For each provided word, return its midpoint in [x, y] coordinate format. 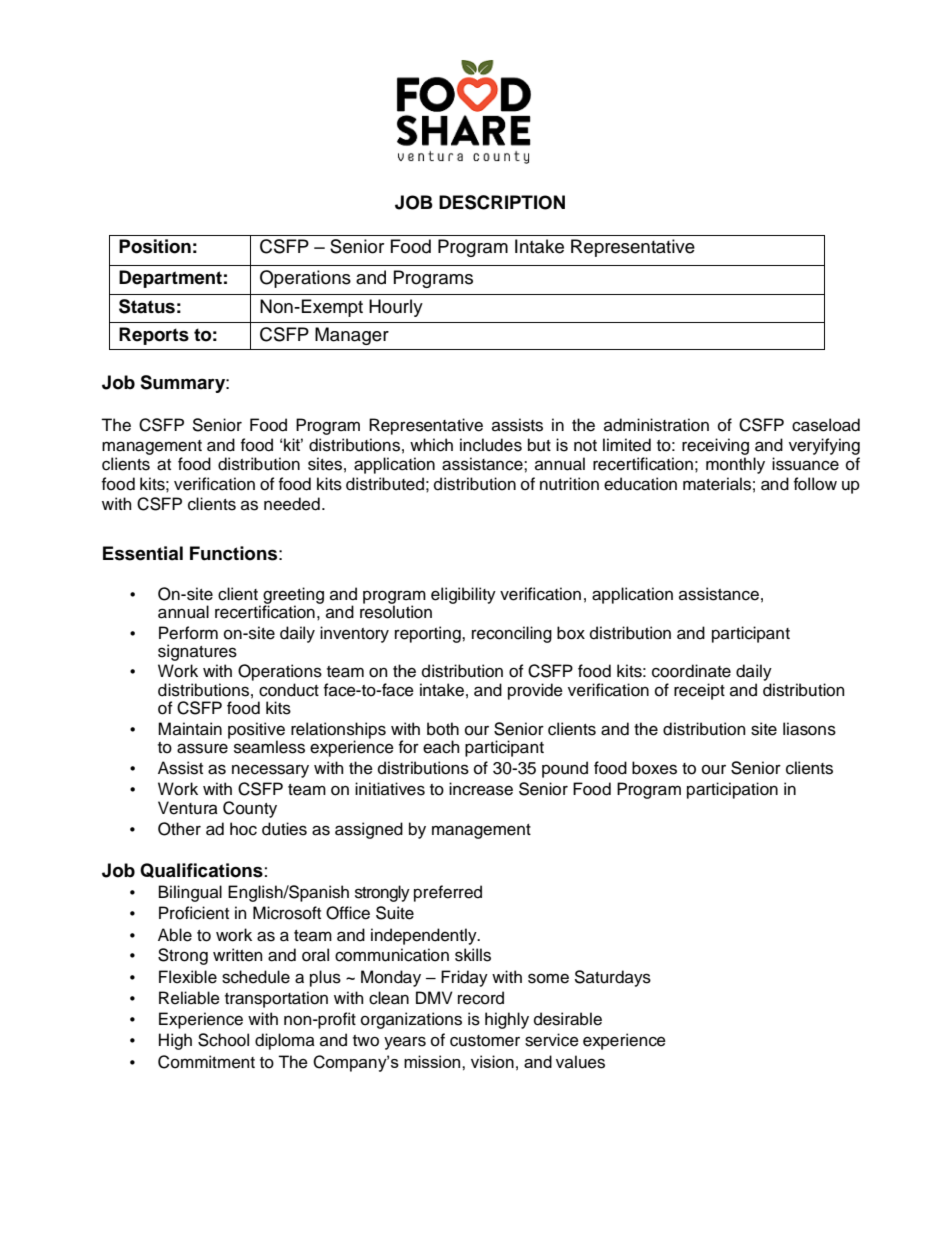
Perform [188, 633]
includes [491, 445]
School [223, 1040]
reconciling [512, 634]
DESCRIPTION [502, 202]
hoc [243, 829]
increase [481, 789]
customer [485, 1041]
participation [732, 790]
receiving [715, 446]
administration [656, 425]
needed [292, 504]
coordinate [691, 671]
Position [155, 246]
